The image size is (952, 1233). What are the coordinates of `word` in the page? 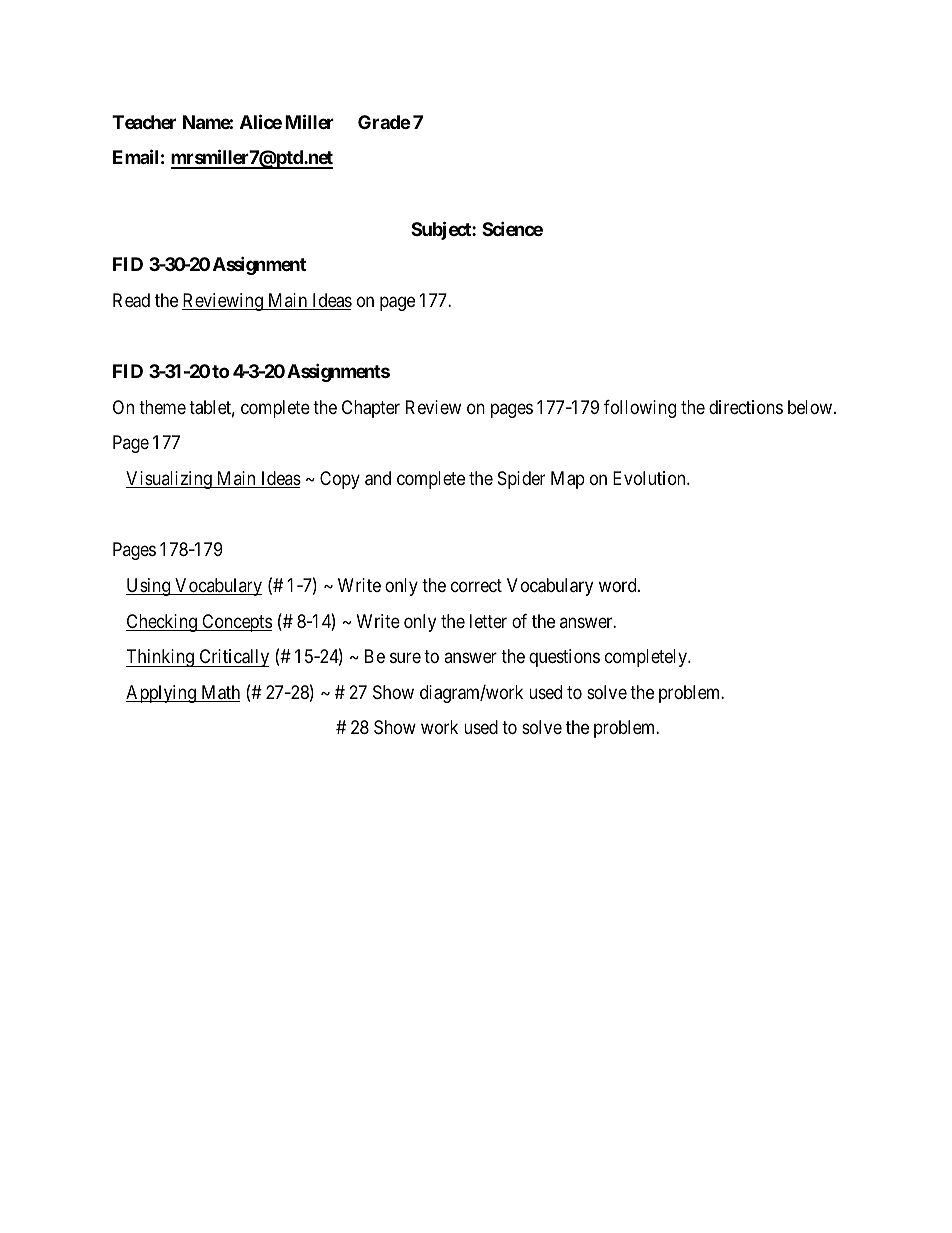 It's located at (619, 585).
